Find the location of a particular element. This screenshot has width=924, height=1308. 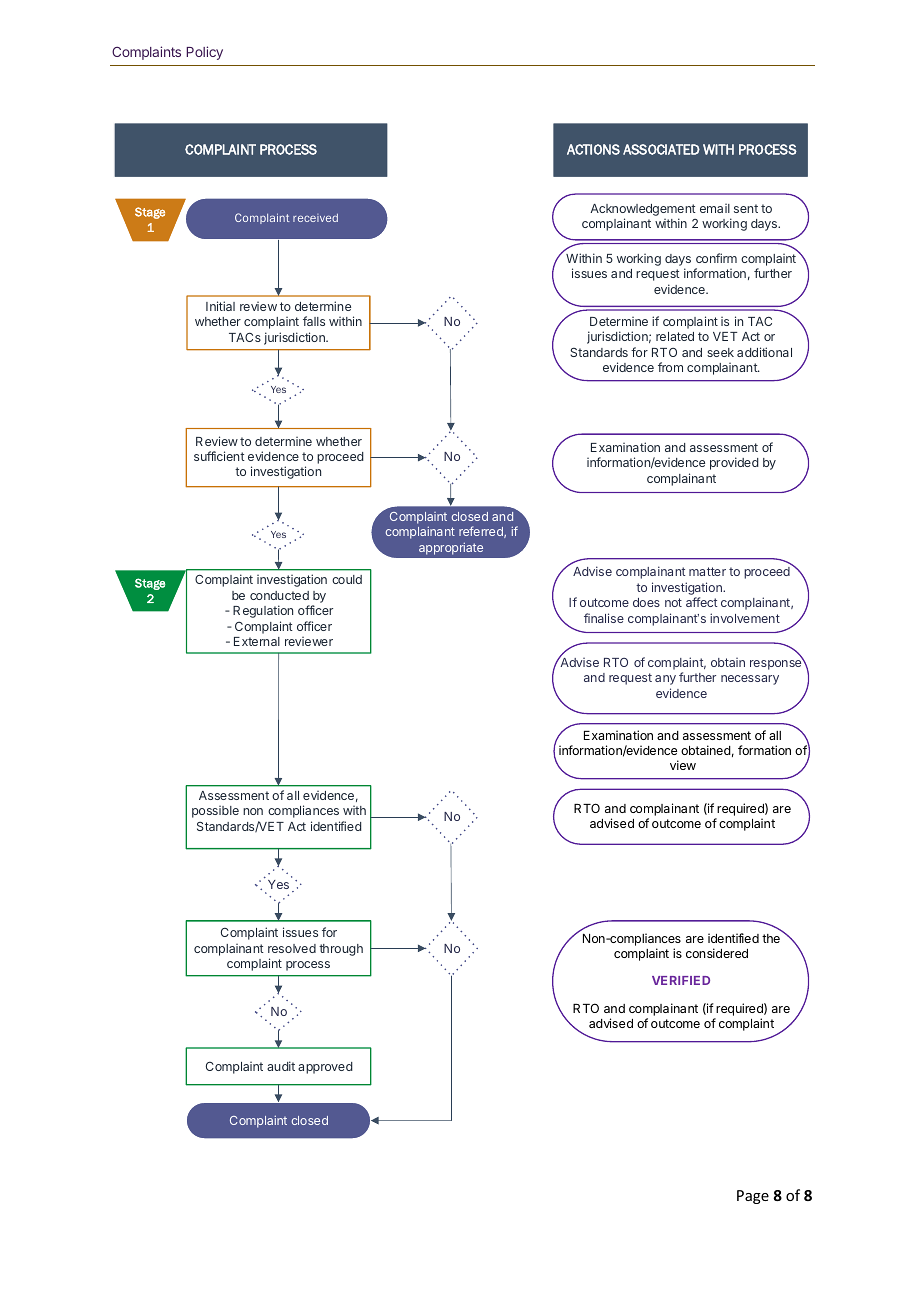

resolved is located at coordinates (292, 948).
